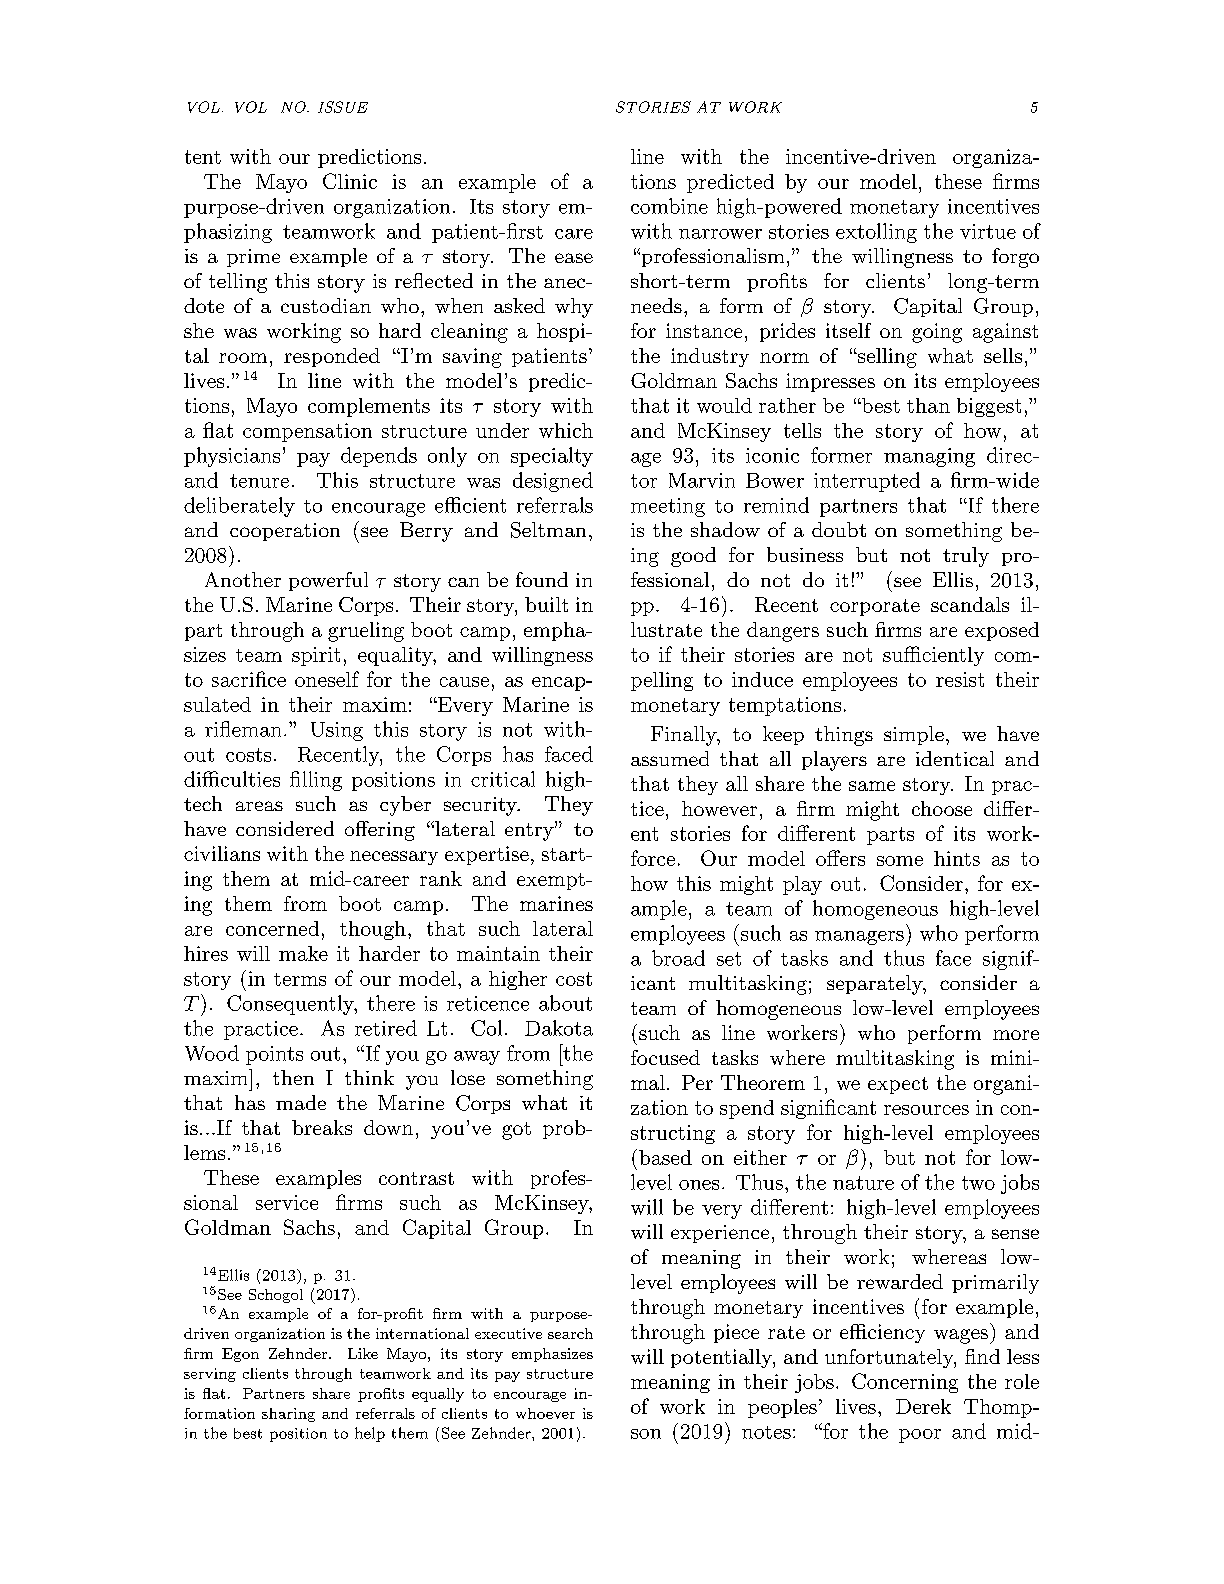 Image resolution: width=1224 pixels, height=1584 pixels. What do you see at coordinates (876, 233) in the document?
I see `extolling` at bounding box center [876, 233].
